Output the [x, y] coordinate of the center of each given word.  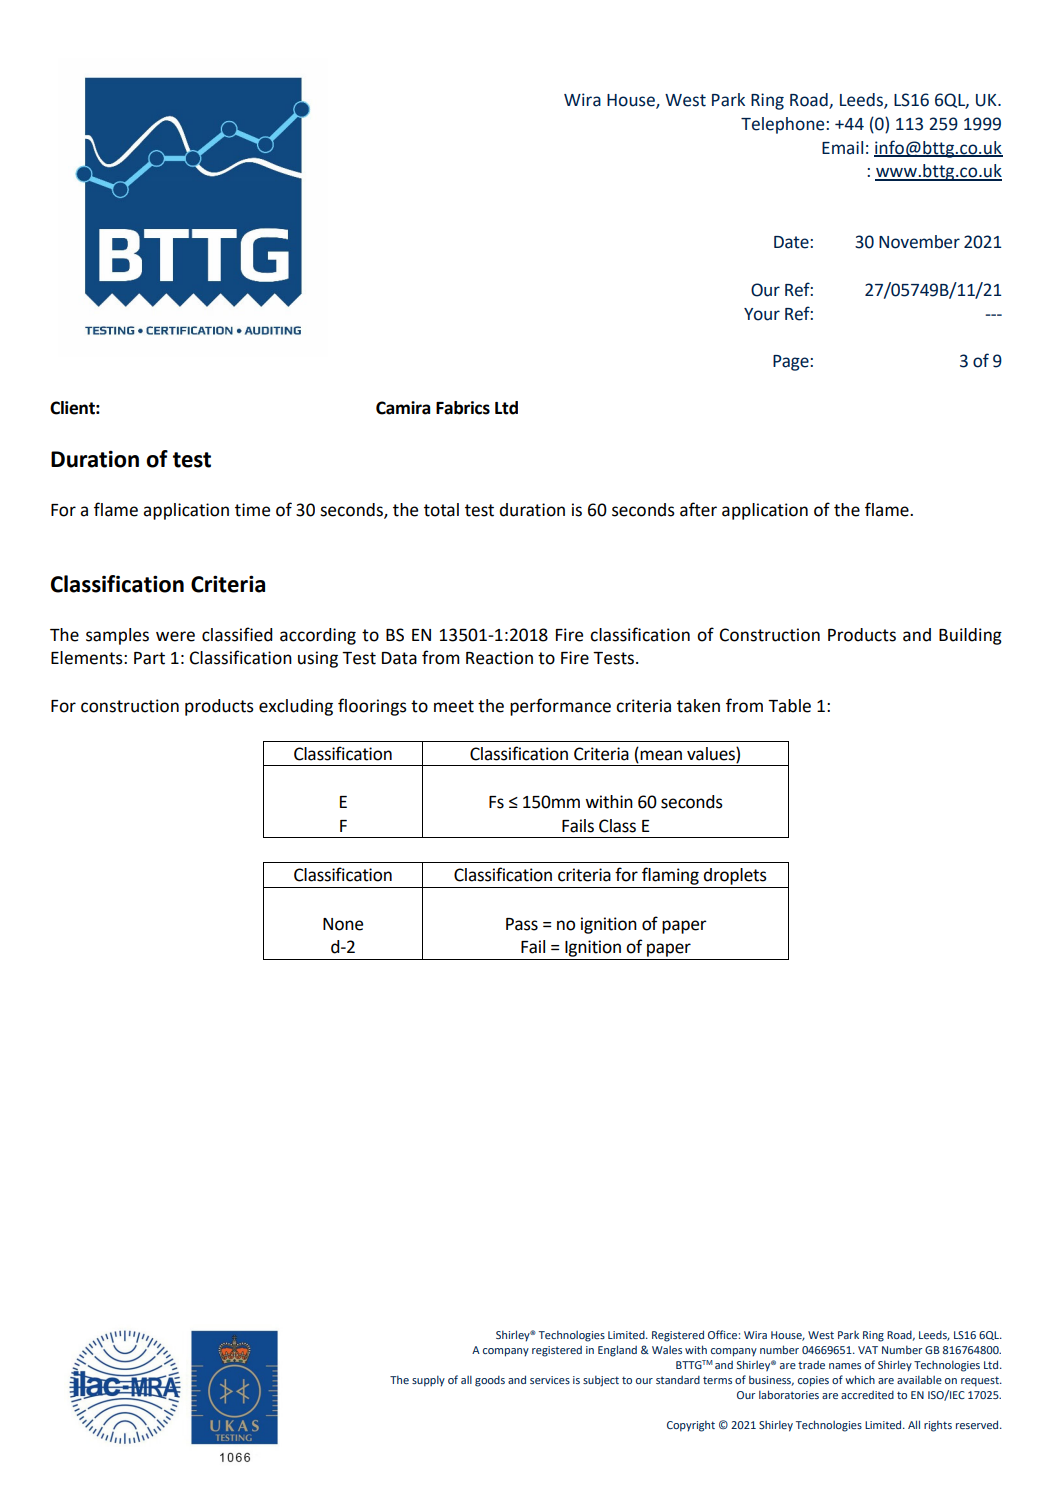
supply [428, 1381]
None [343, 924]
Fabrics [463, 408]
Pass [522, 924]
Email [842, 148]
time [252, 510]
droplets [735, 876]
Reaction [499, 658]
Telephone [782, 125]
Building [970, 636]
